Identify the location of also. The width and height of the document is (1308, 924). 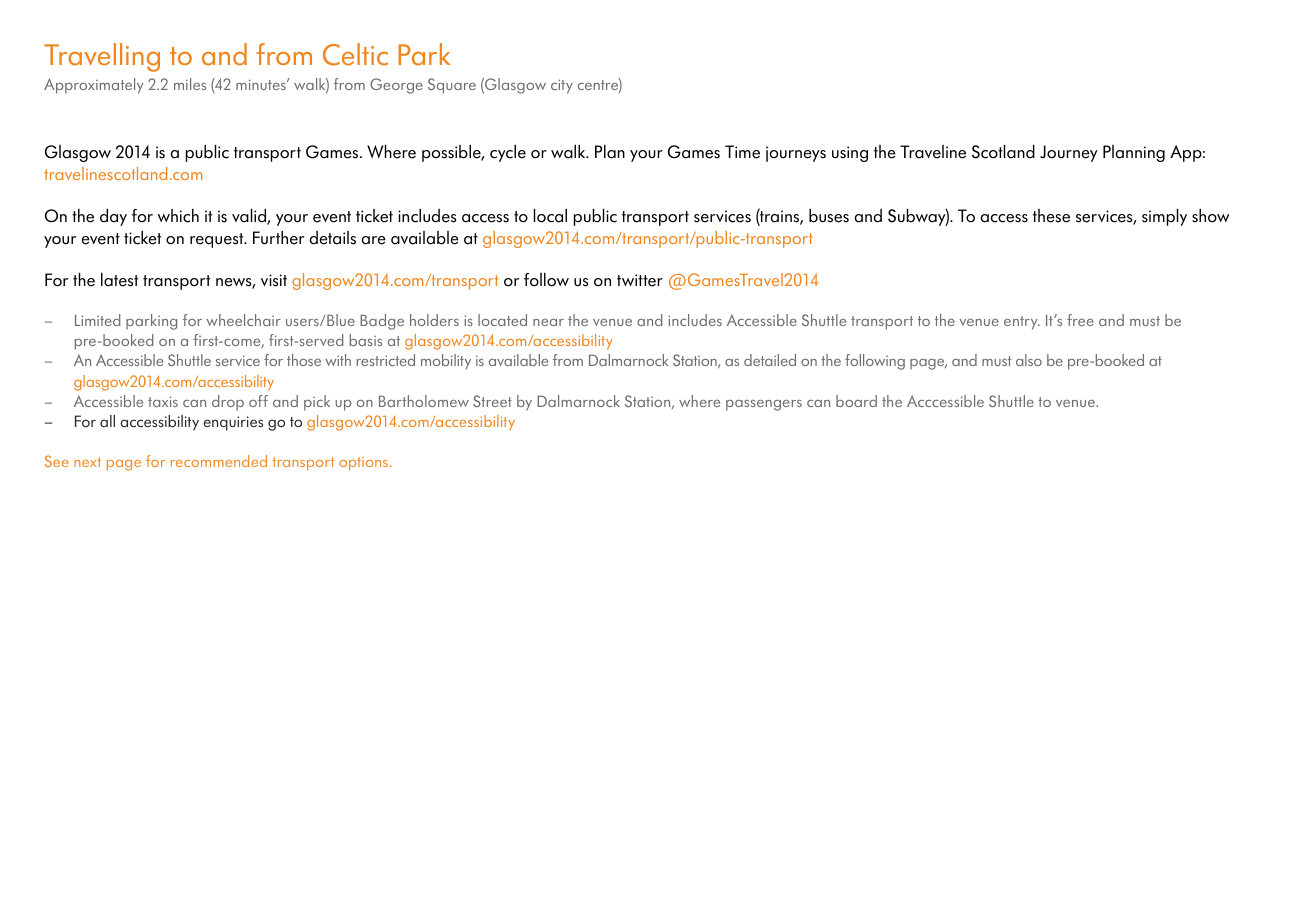
(1029, 360).
